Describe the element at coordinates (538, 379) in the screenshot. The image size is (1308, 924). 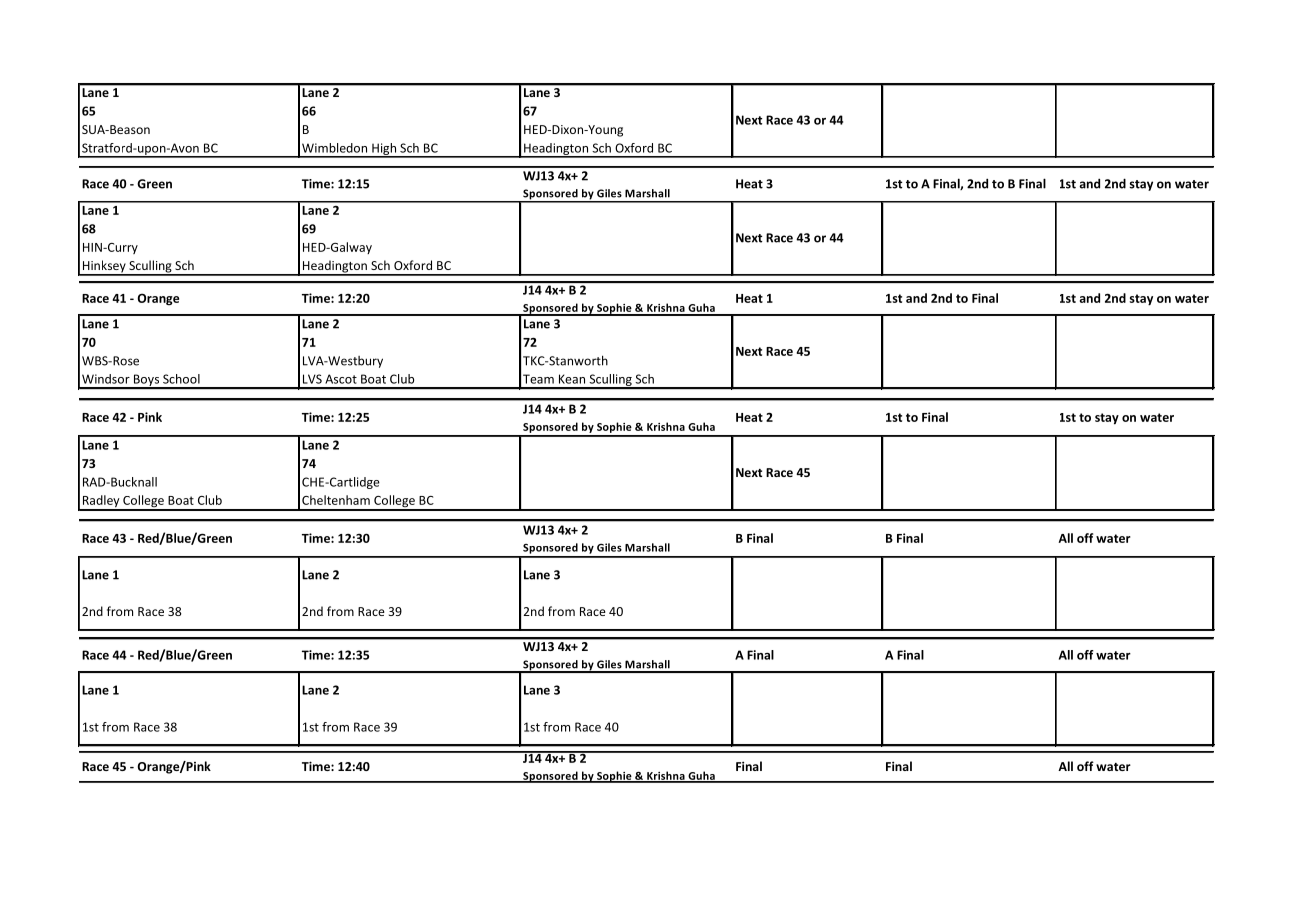
I see `Team` at that location.
